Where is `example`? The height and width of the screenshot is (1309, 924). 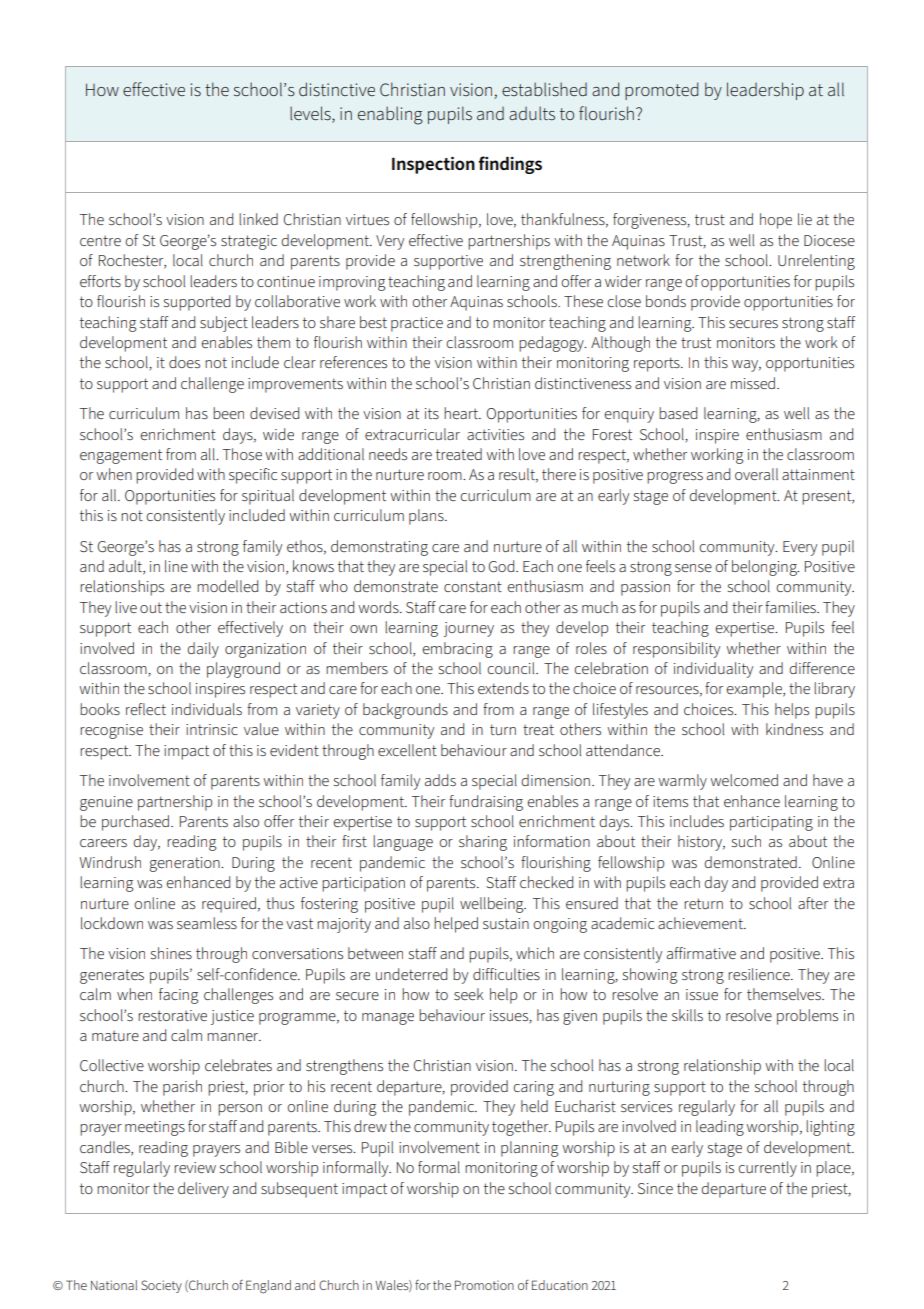
example is located at coordinates (755, 690).
